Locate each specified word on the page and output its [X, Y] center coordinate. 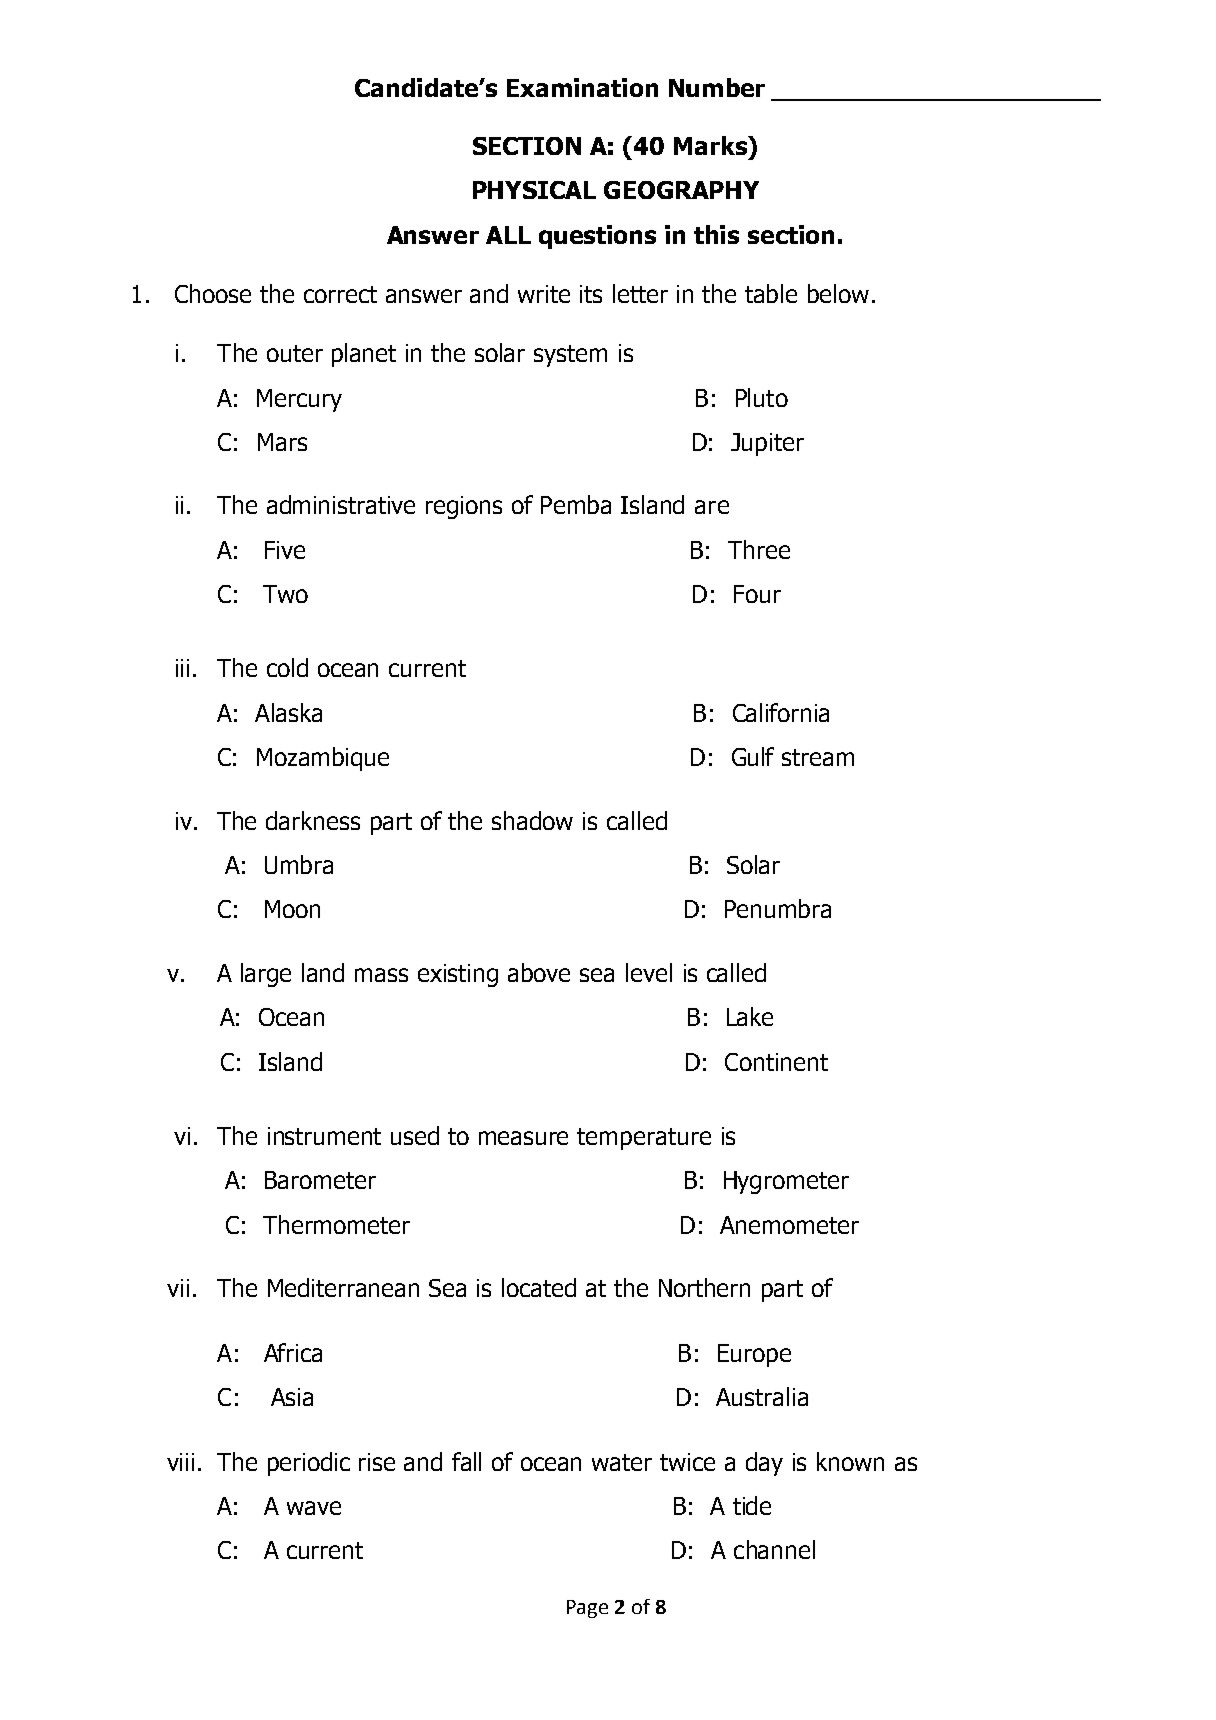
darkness [313, 820]
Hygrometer [786, 1182]
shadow [532, 820]
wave [314, 1508]
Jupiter [767, 444]
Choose [213, 293]
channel [774, 1549]
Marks [712, 145]
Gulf [753, 756]
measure [523, 1138]
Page [587, 1609]
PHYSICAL [534, 190]
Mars [282, 442]
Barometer [320, 1180]
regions [464, 507]
